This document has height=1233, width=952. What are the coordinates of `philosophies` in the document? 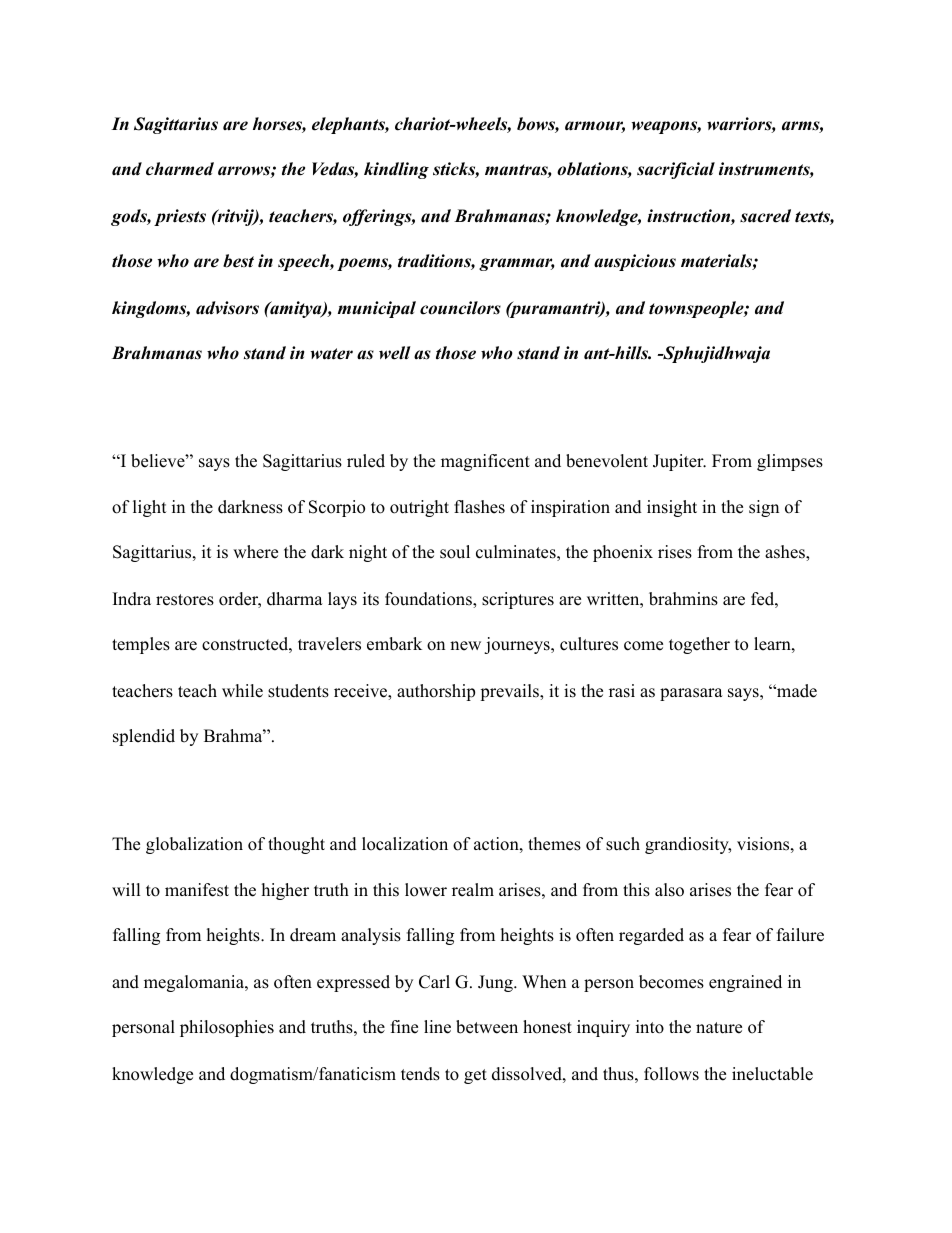 It's located at (227, 1028).
